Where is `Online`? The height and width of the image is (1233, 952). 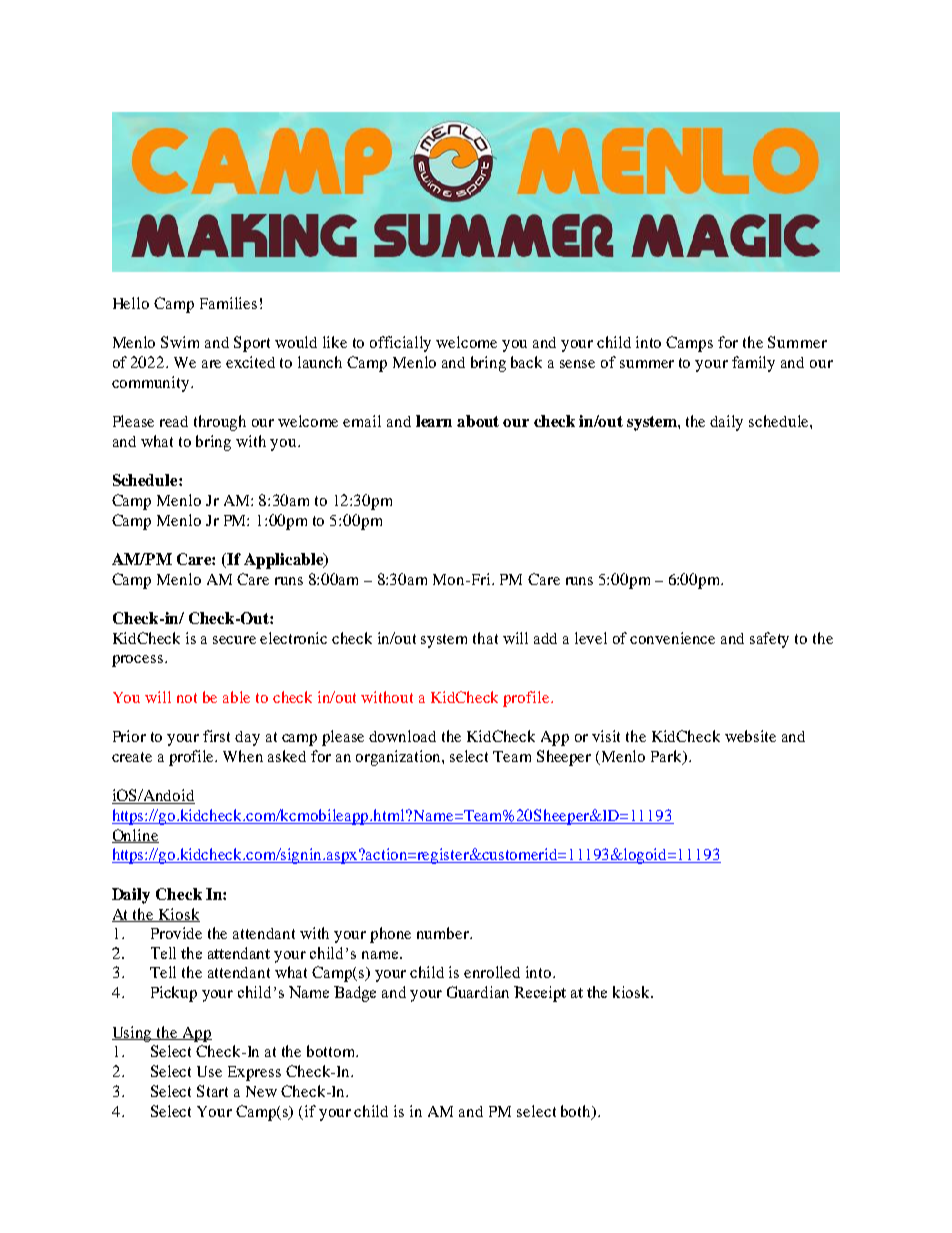 Online is located at coordinates (135, 836).
